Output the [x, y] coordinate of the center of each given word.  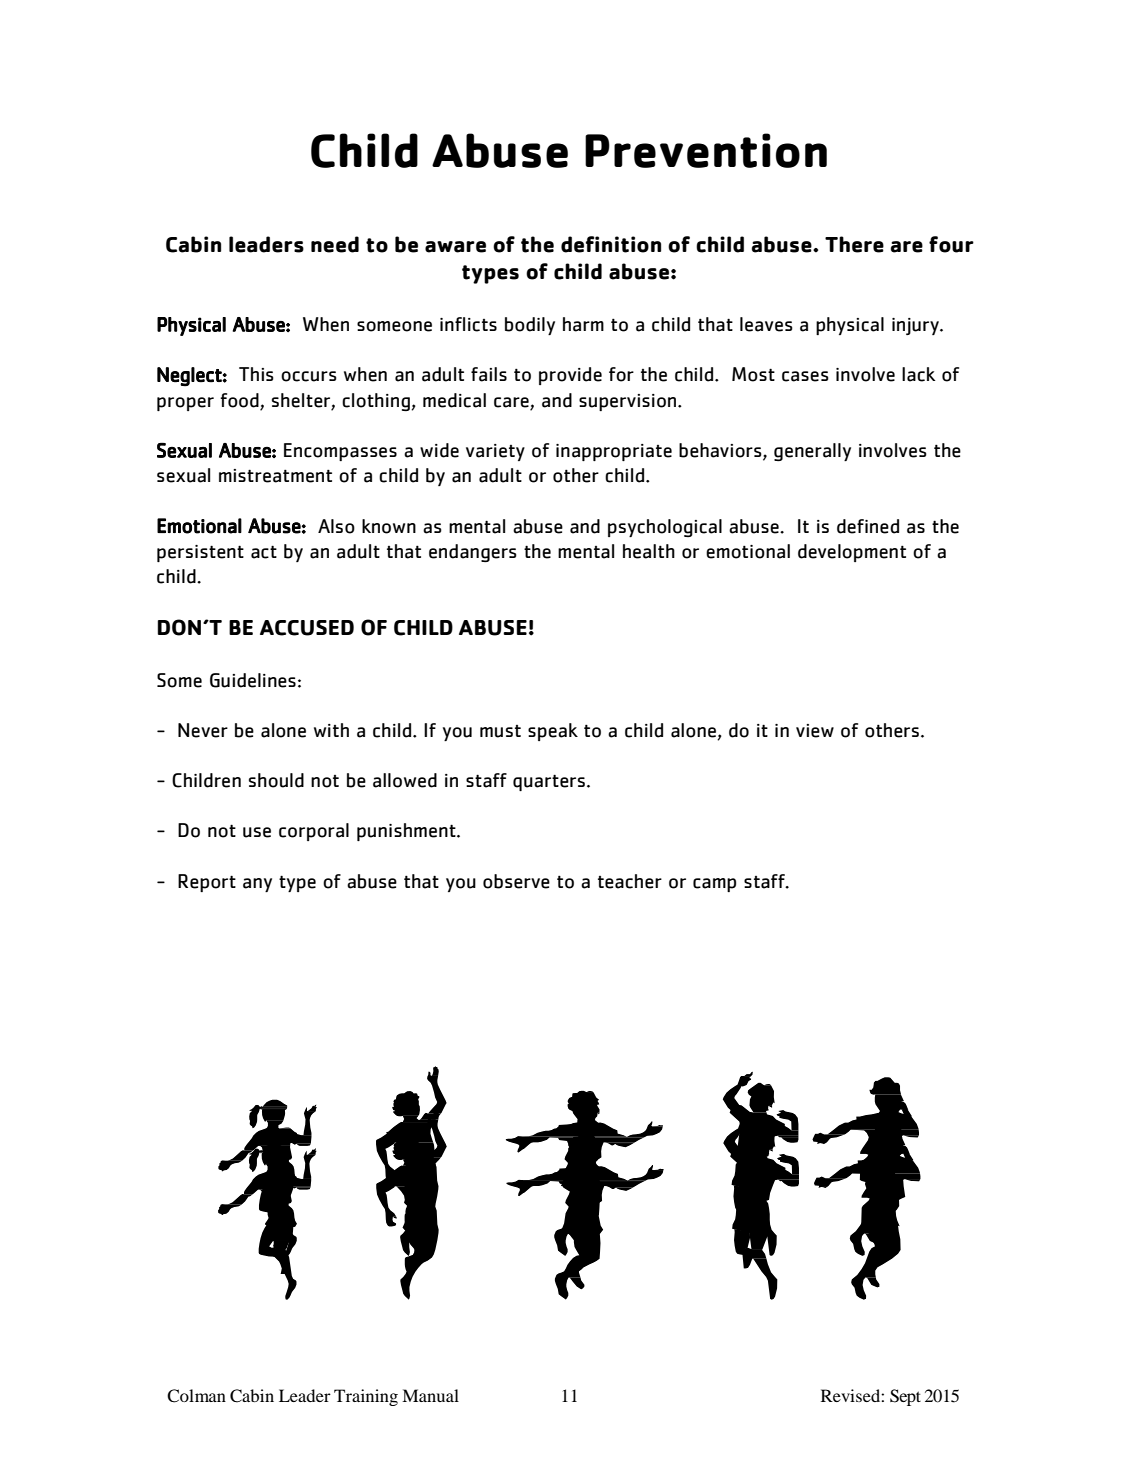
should [276, 780]
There [854, 244]
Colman [196, 1396]
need [335, 244]
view [815, 731]
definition [611, 244]
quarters [549, 782]
